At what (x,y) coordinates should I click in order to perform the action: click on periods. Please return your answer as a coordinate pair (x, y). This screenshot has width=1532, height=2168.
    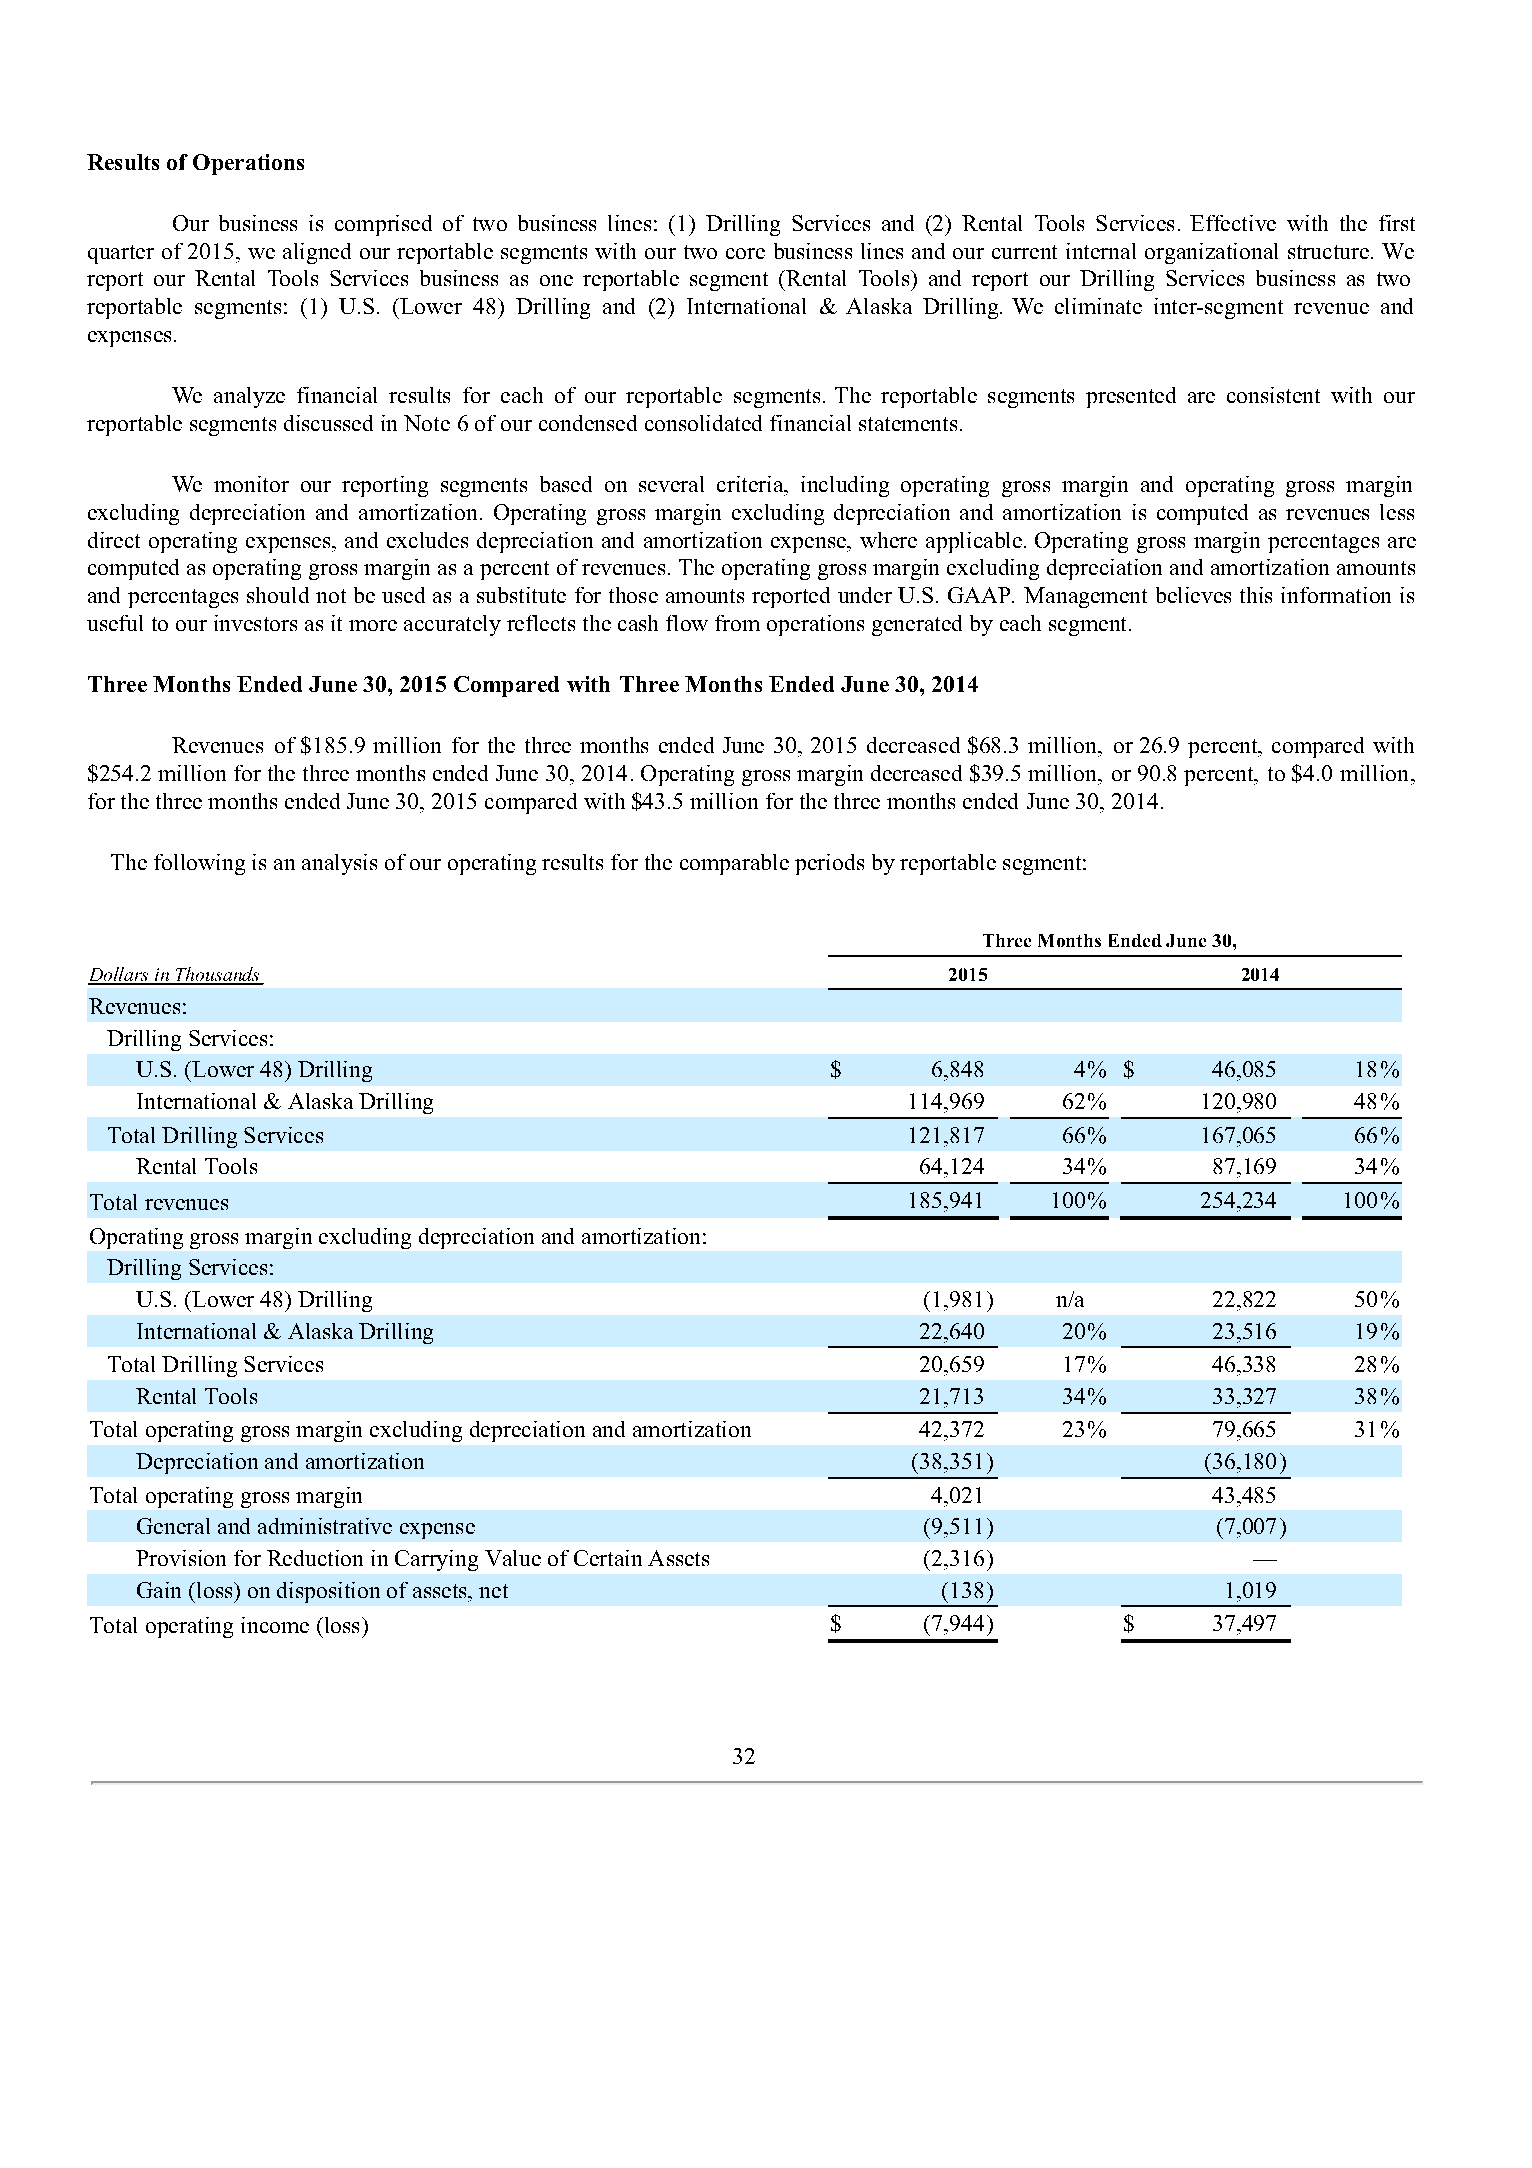
    Looking at the image, I should click on (829, 864).
